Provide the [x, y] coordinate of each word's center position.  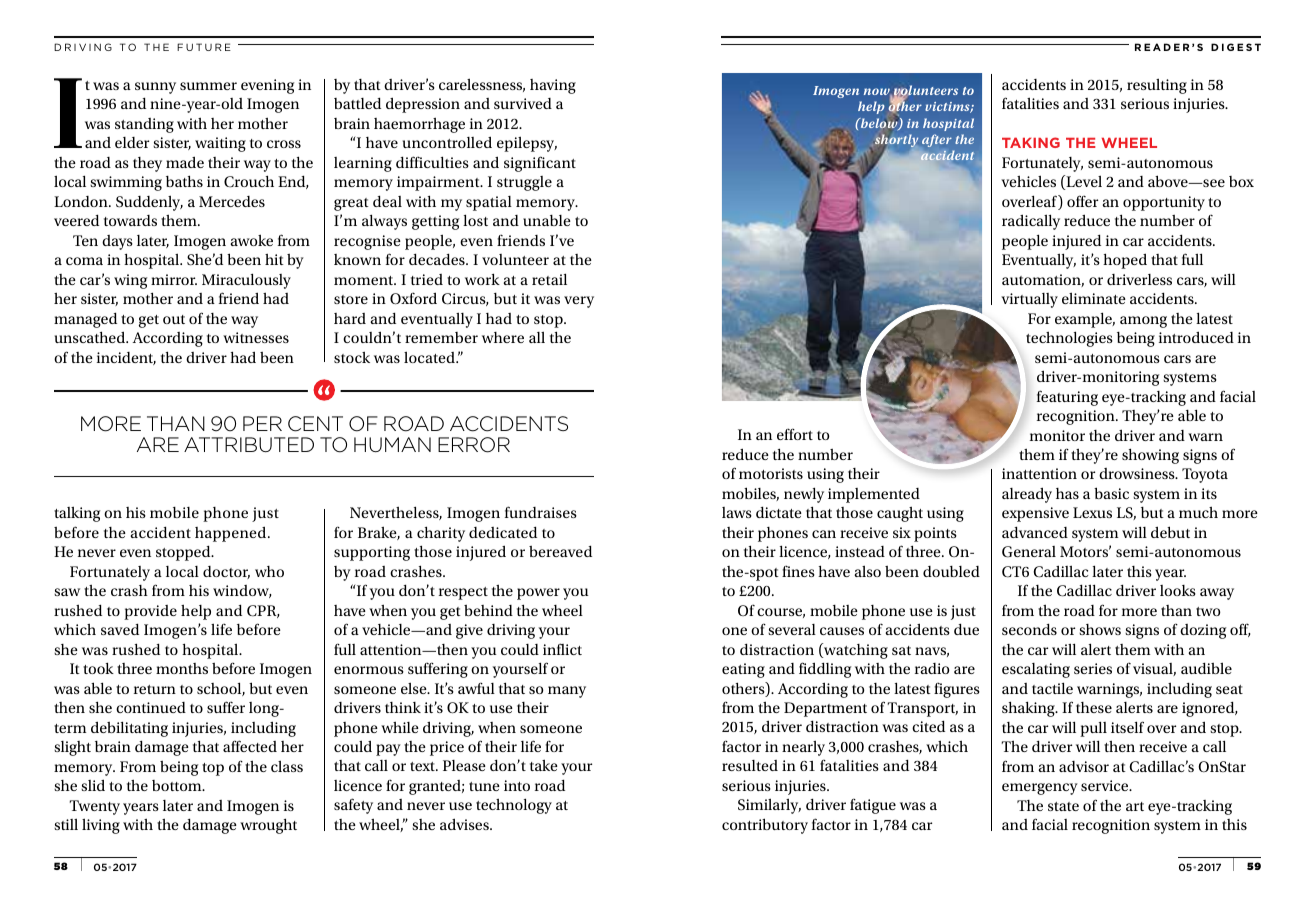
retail [549, 279]
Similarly [769, 806]
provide [150, 612]
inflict [562, 649]
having [553, 86]
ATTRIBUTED [249, 444]
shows [1100, 629]
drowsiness [1138, 473]
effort [795, 434]
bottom [178, 785]
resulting [1157, 86]
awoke [251, 240]
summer [208, 86]
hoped [1125, 261]
